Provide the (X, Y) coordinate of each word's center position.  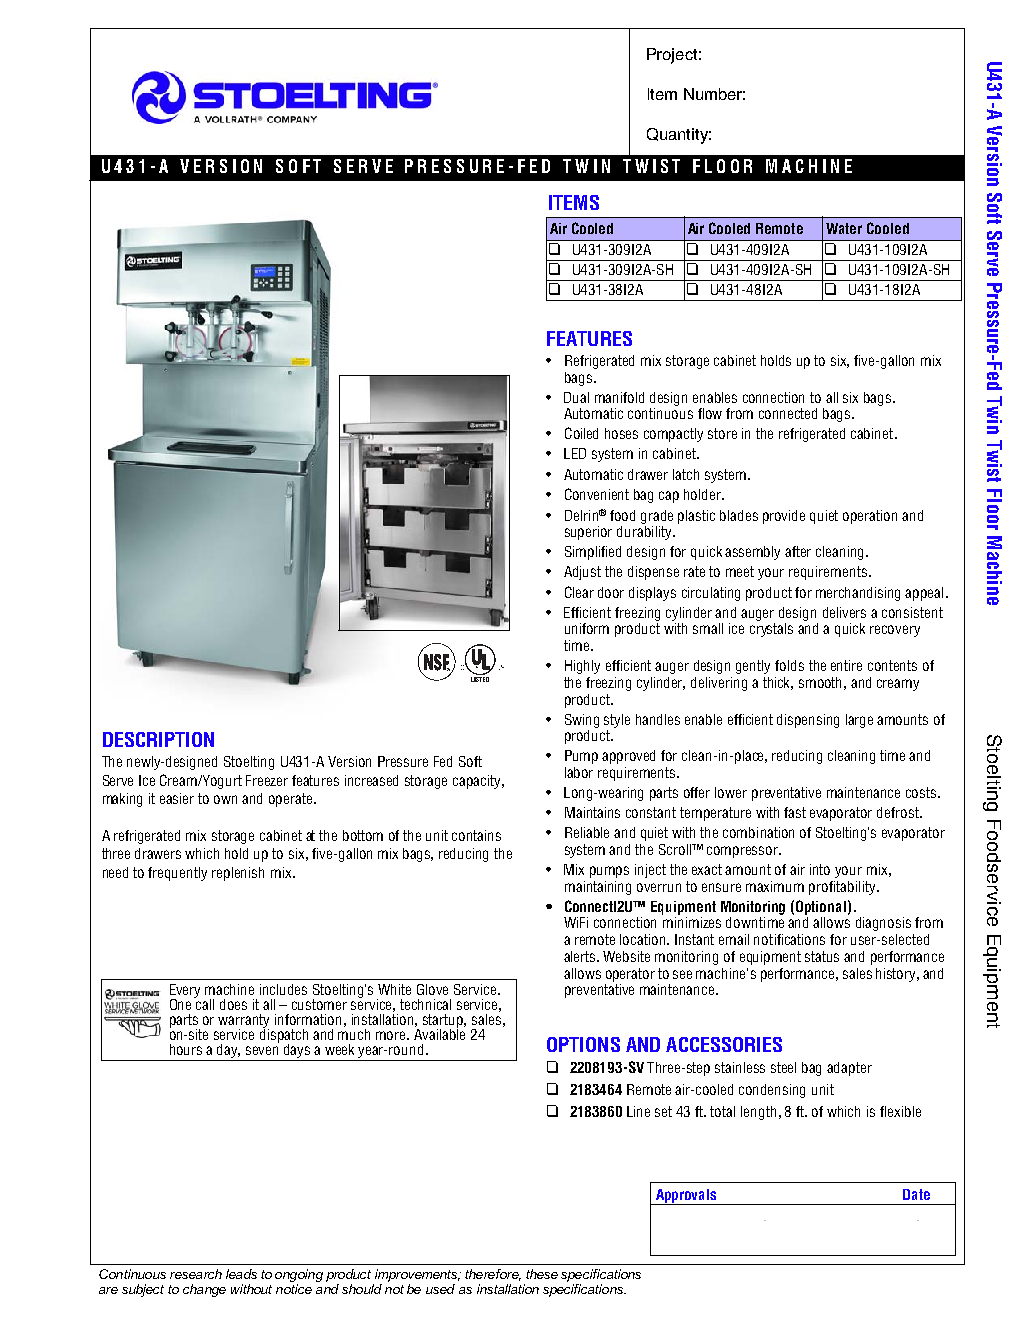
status (822, 956)
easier (177, 798)
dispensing (808, 721)
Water (844, 228)
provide (784, 517)
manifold (619, 397)
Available (439, 1033)
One (180, 1004)
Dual (576, 397)
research (196, 1274)
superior (588, 533)
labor (579, 772)
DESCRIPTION (158, 739)
